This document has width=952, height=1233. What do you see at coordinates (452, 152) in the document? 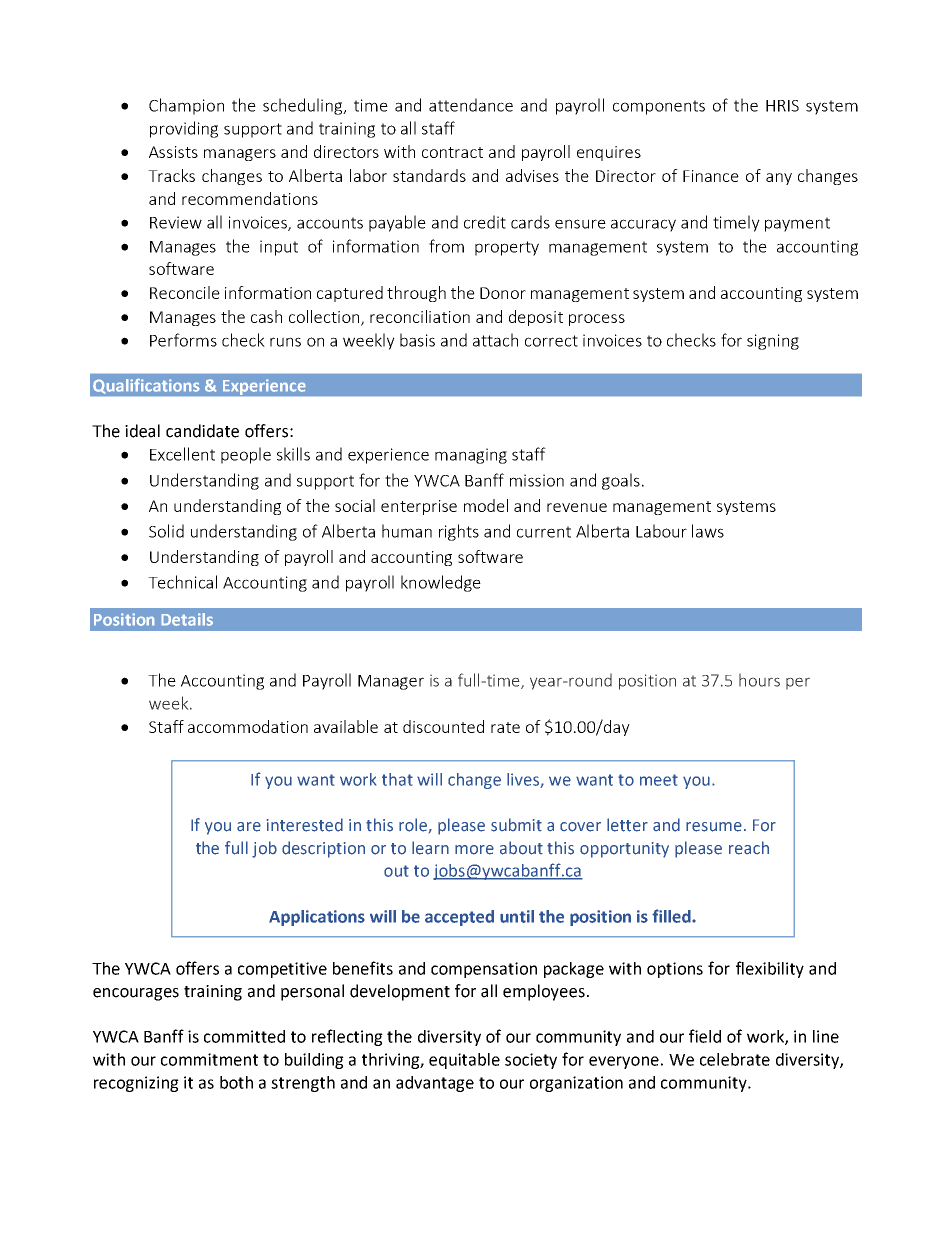
I see `contract` at bounding box center [452, 152].
